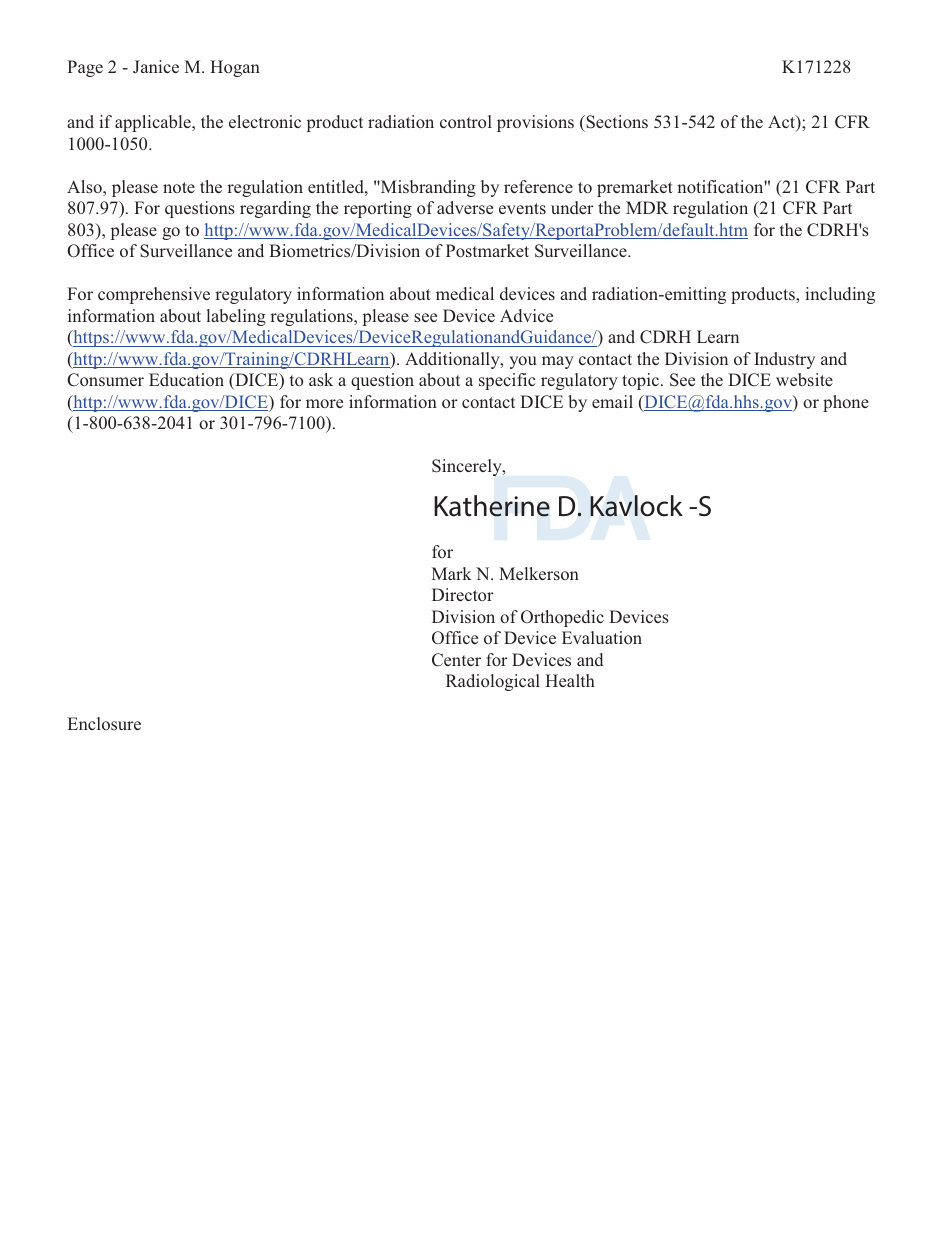  I want to click on Radiological, so click(493, 682).
